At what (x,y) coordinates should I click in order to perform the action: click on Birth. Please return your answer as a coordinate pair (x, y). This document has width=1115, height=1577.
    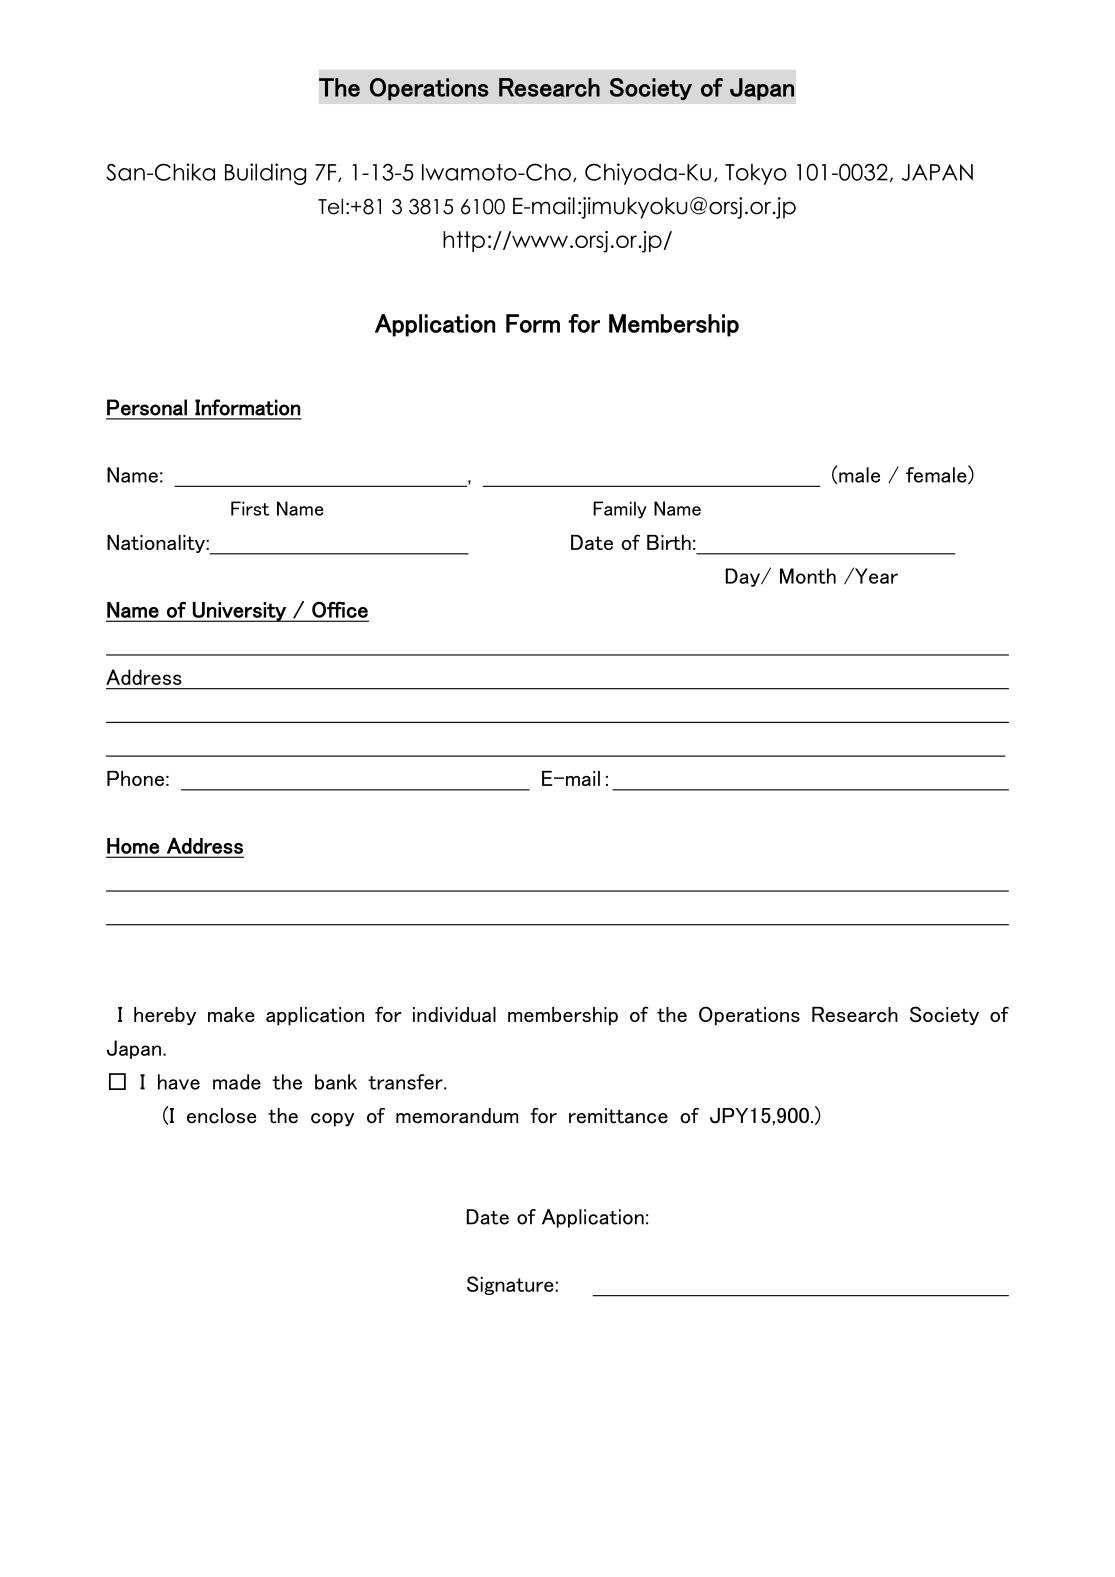
    Looking at the image, I should click on (669, 542).
